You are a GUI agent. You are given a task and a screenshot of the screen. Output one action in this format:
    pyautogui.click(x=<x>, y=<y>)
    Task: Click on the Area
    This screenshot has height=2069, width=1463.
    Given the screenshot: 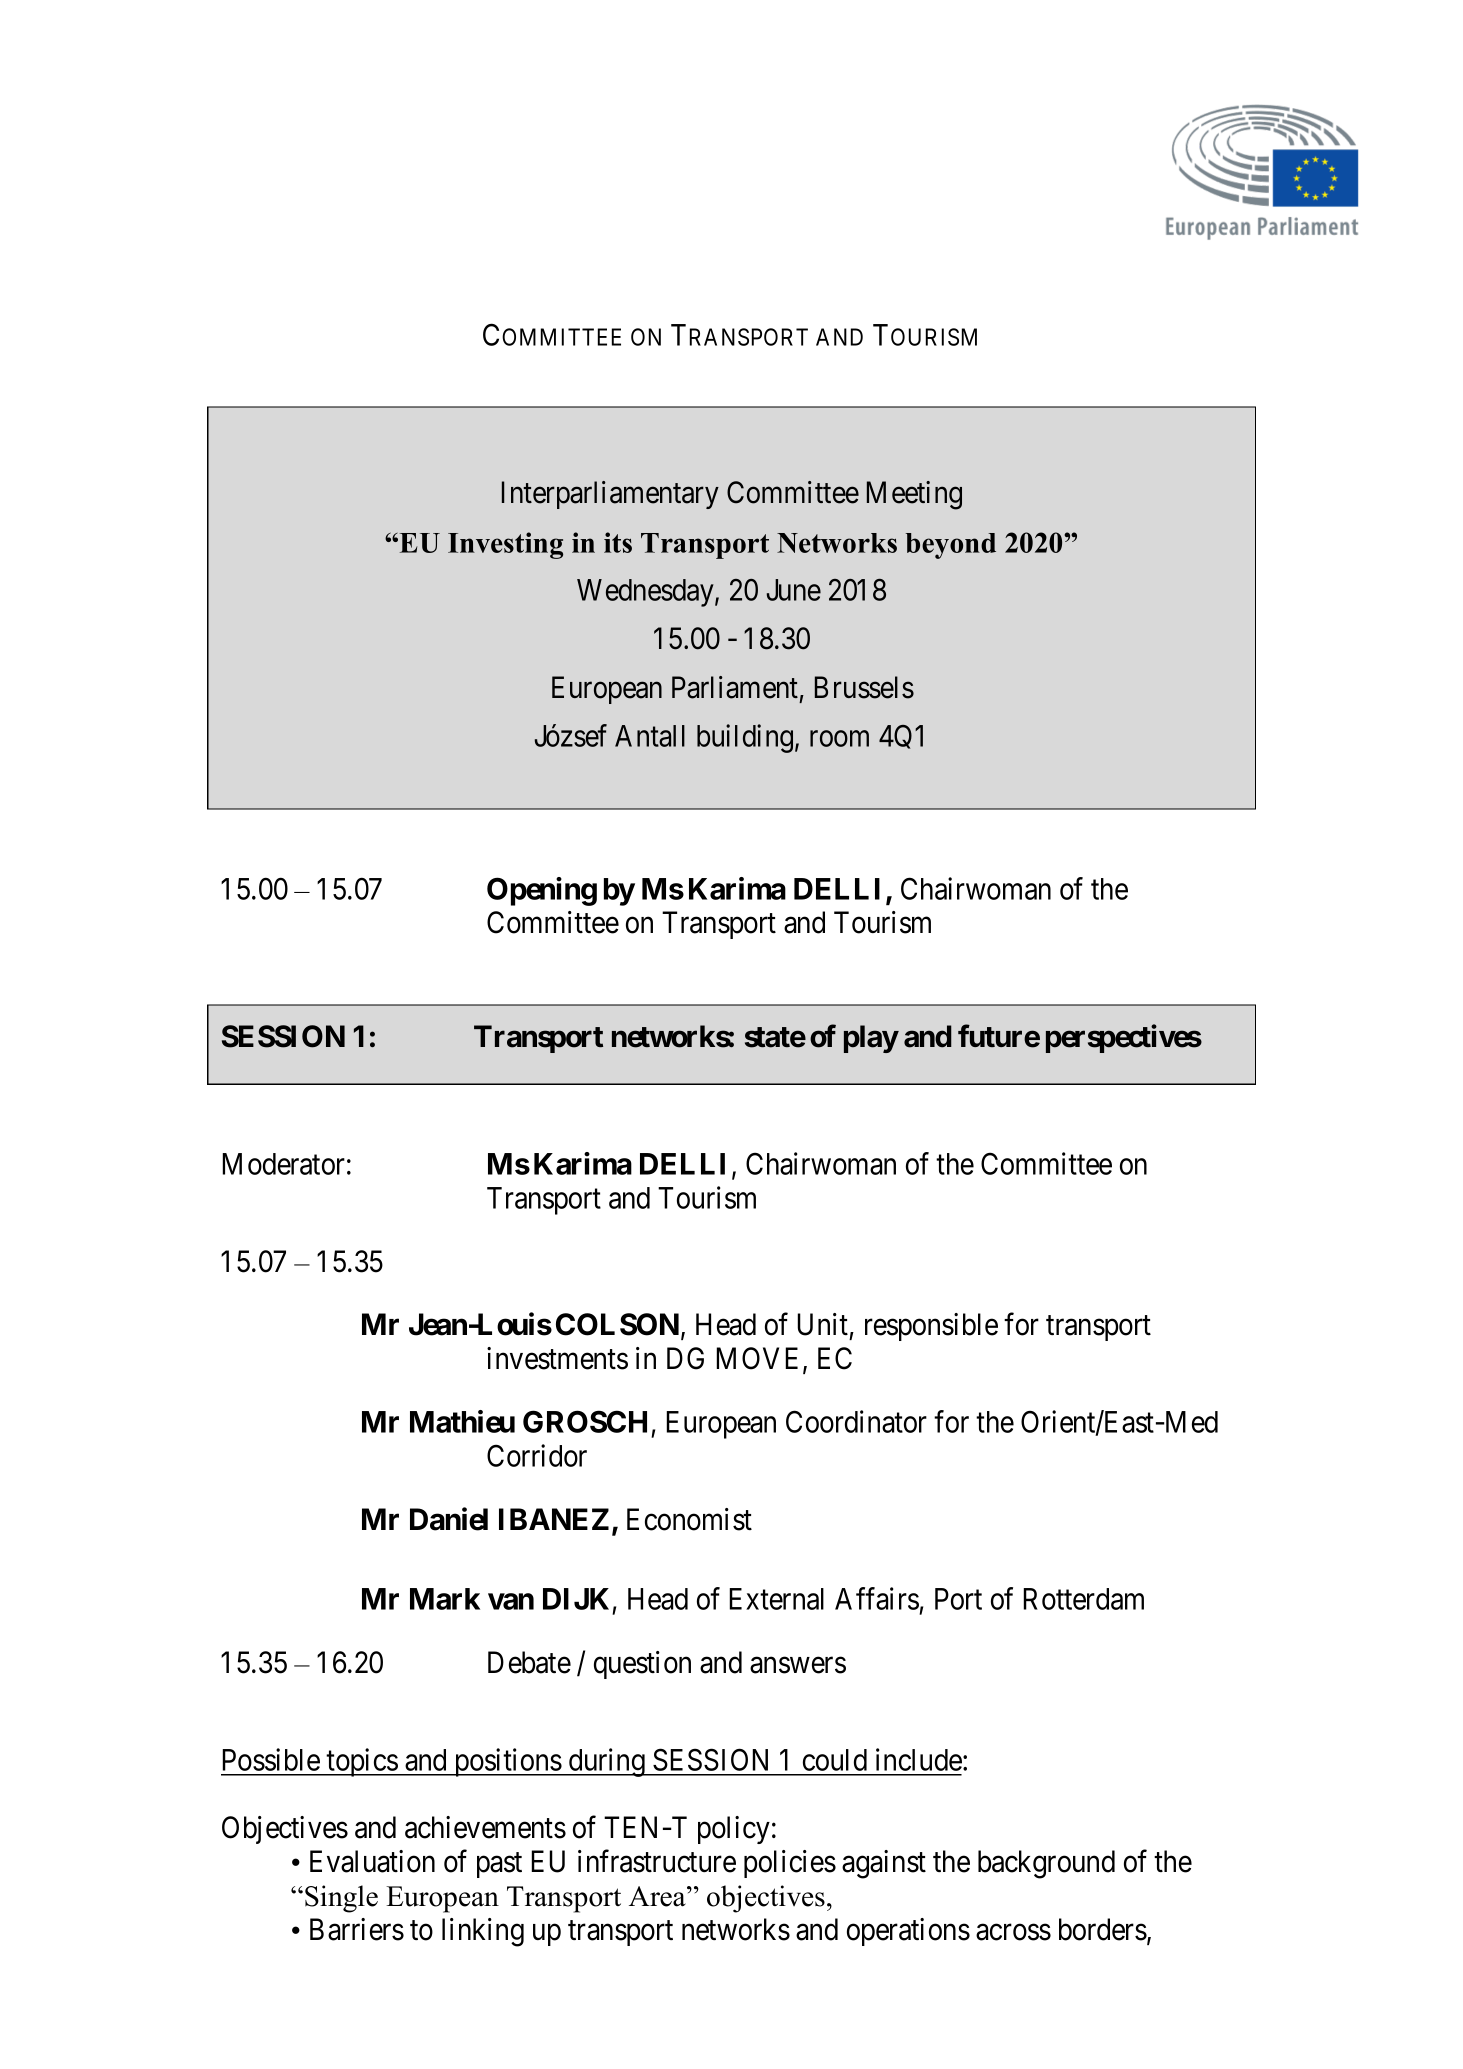 What is the action you would take?
    pyautogui.click(x=658, y=1896)
